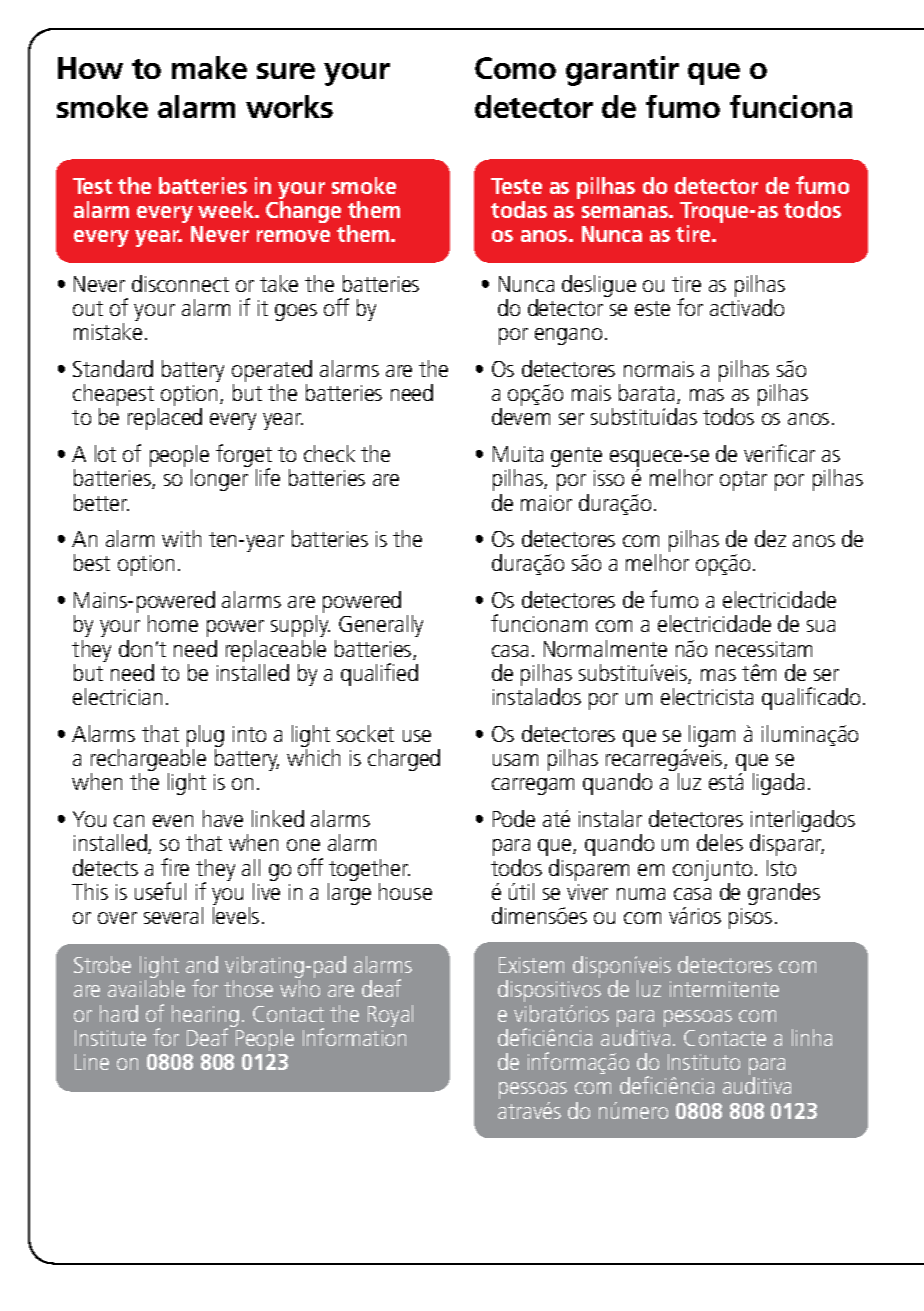 Image resolution: width=924 pixels, height=1311 pixels. What do you see at coordinates (515, 68) in the document?
I see `Como` at bounding box center [515, 68].
